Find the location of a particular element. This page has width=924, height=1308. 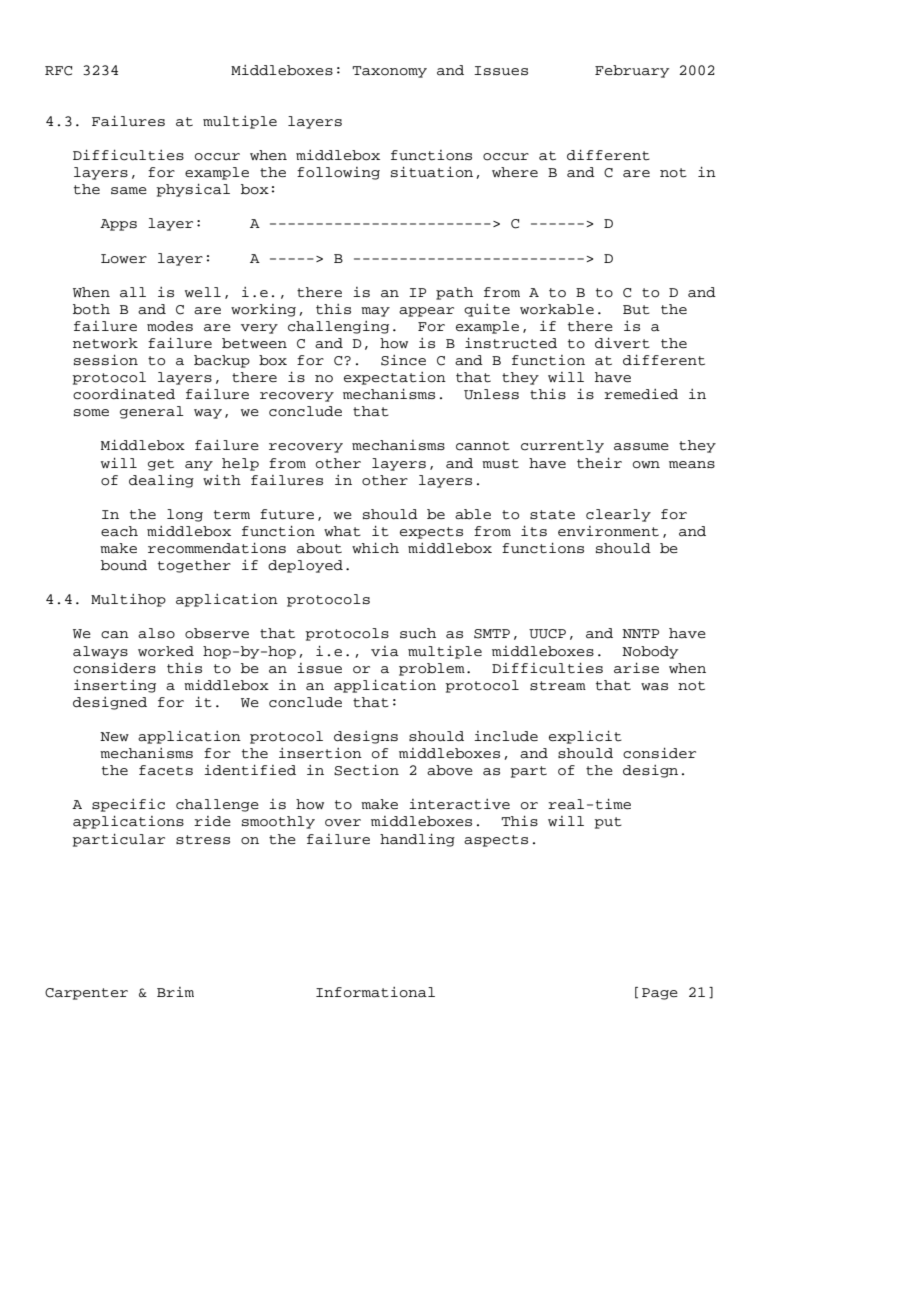

Page is located at coordinates (660, 994).
